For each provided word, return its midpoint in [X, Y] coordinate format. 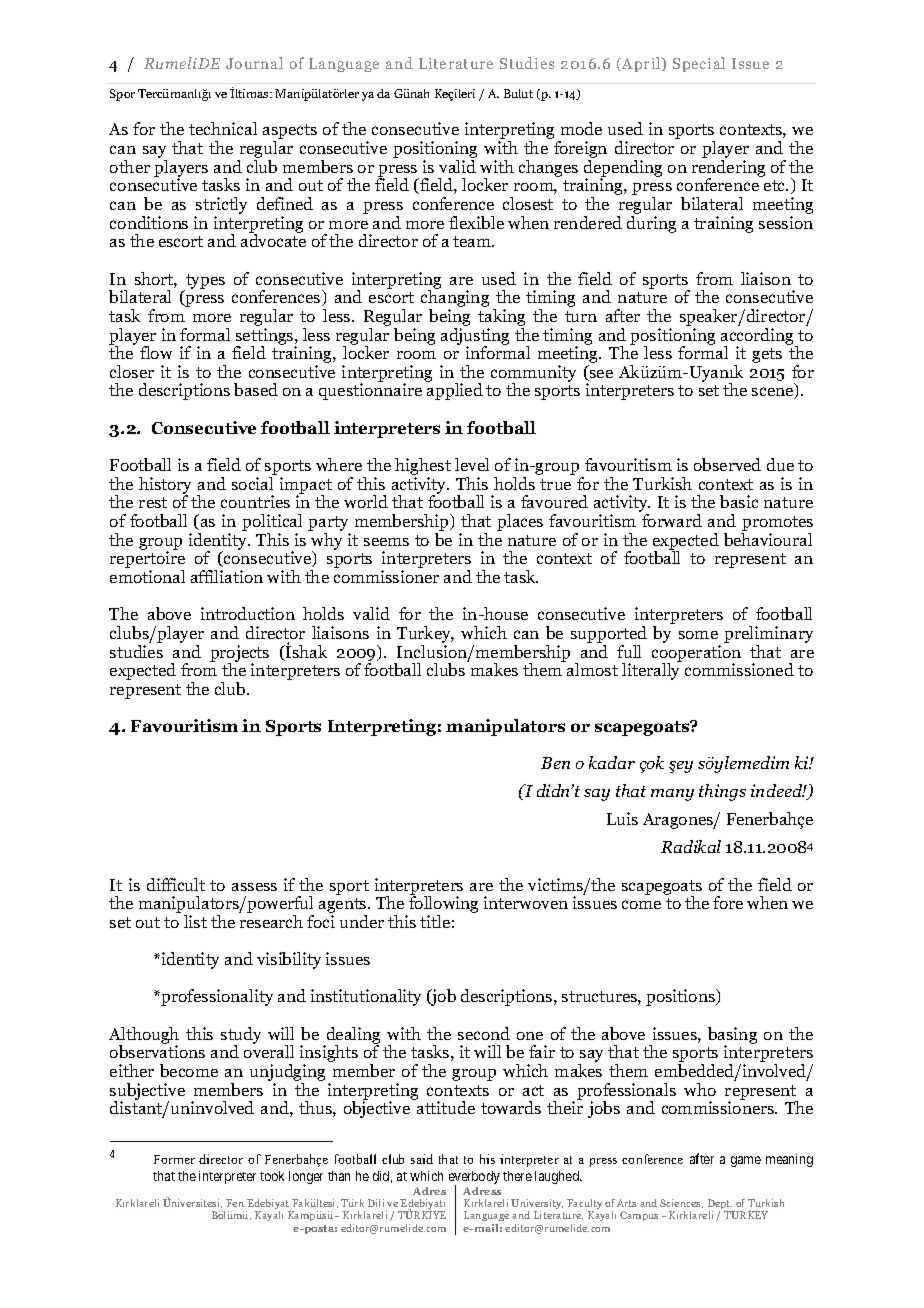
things [722, 792]
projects [239, 654]
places [520, 522]
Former [174, 1159]
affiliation [227, 576]
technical [223, 128]
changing [455, 299]
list [195, 921]
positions [681, 997]
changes [548, 168]
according [759, 337]
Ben [555, 763]
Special [699, 64]
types [204, 282]
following [443, 905]
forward [672, 520]
